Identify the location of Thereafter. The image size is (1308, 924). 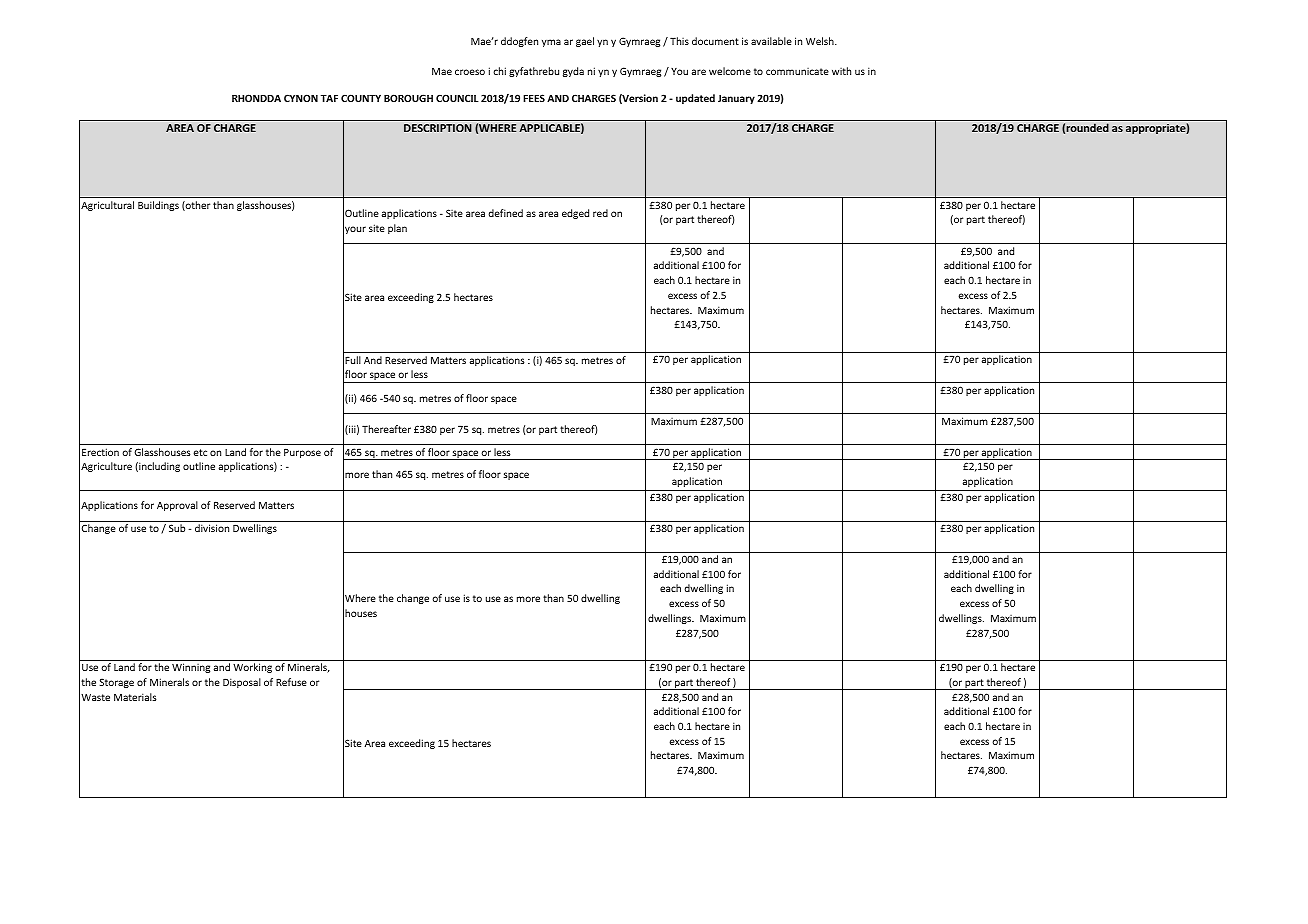
(386, 429).
